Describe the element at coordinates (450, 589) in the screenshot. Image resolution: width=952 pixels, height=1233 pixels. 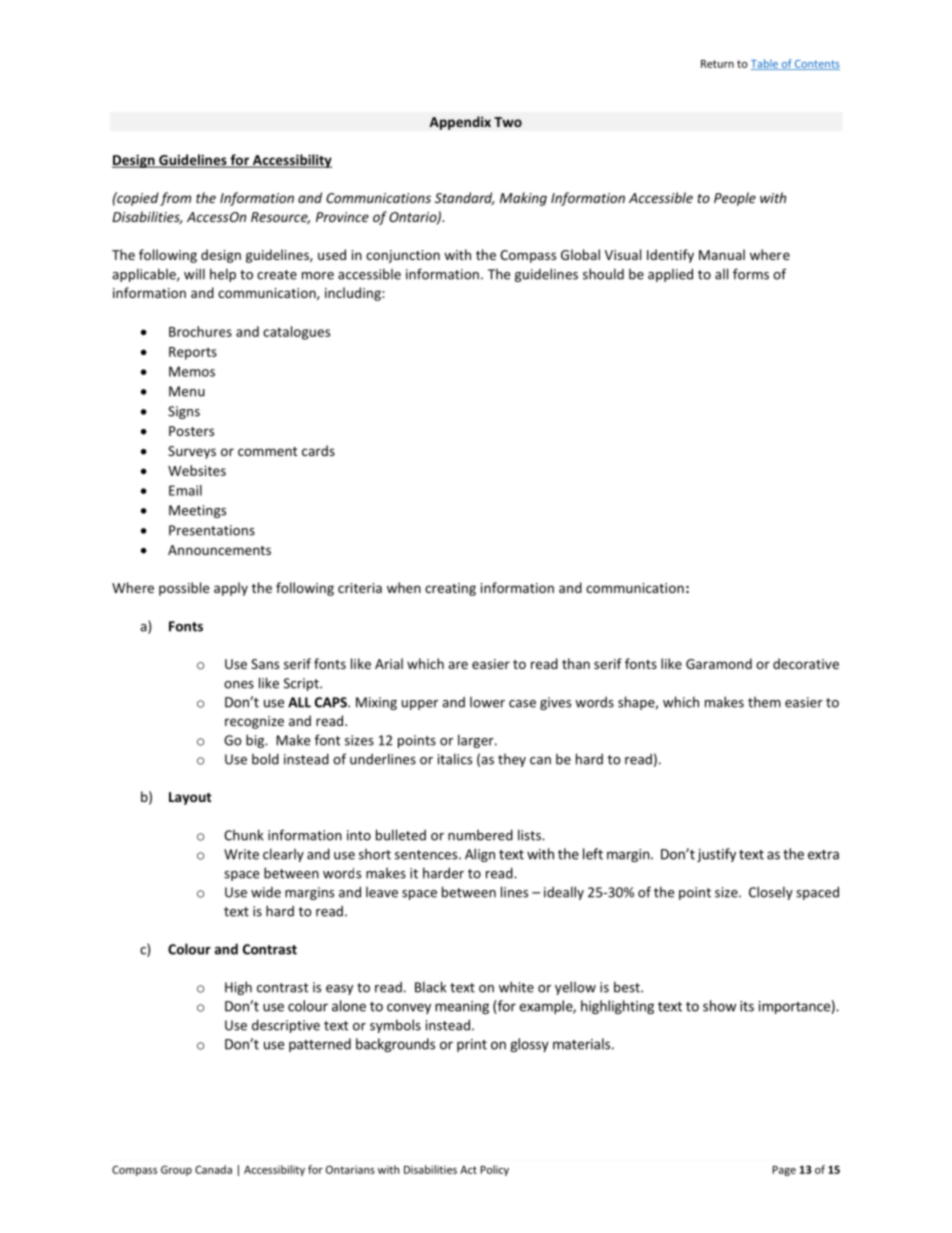
I see `creating` at that location.
